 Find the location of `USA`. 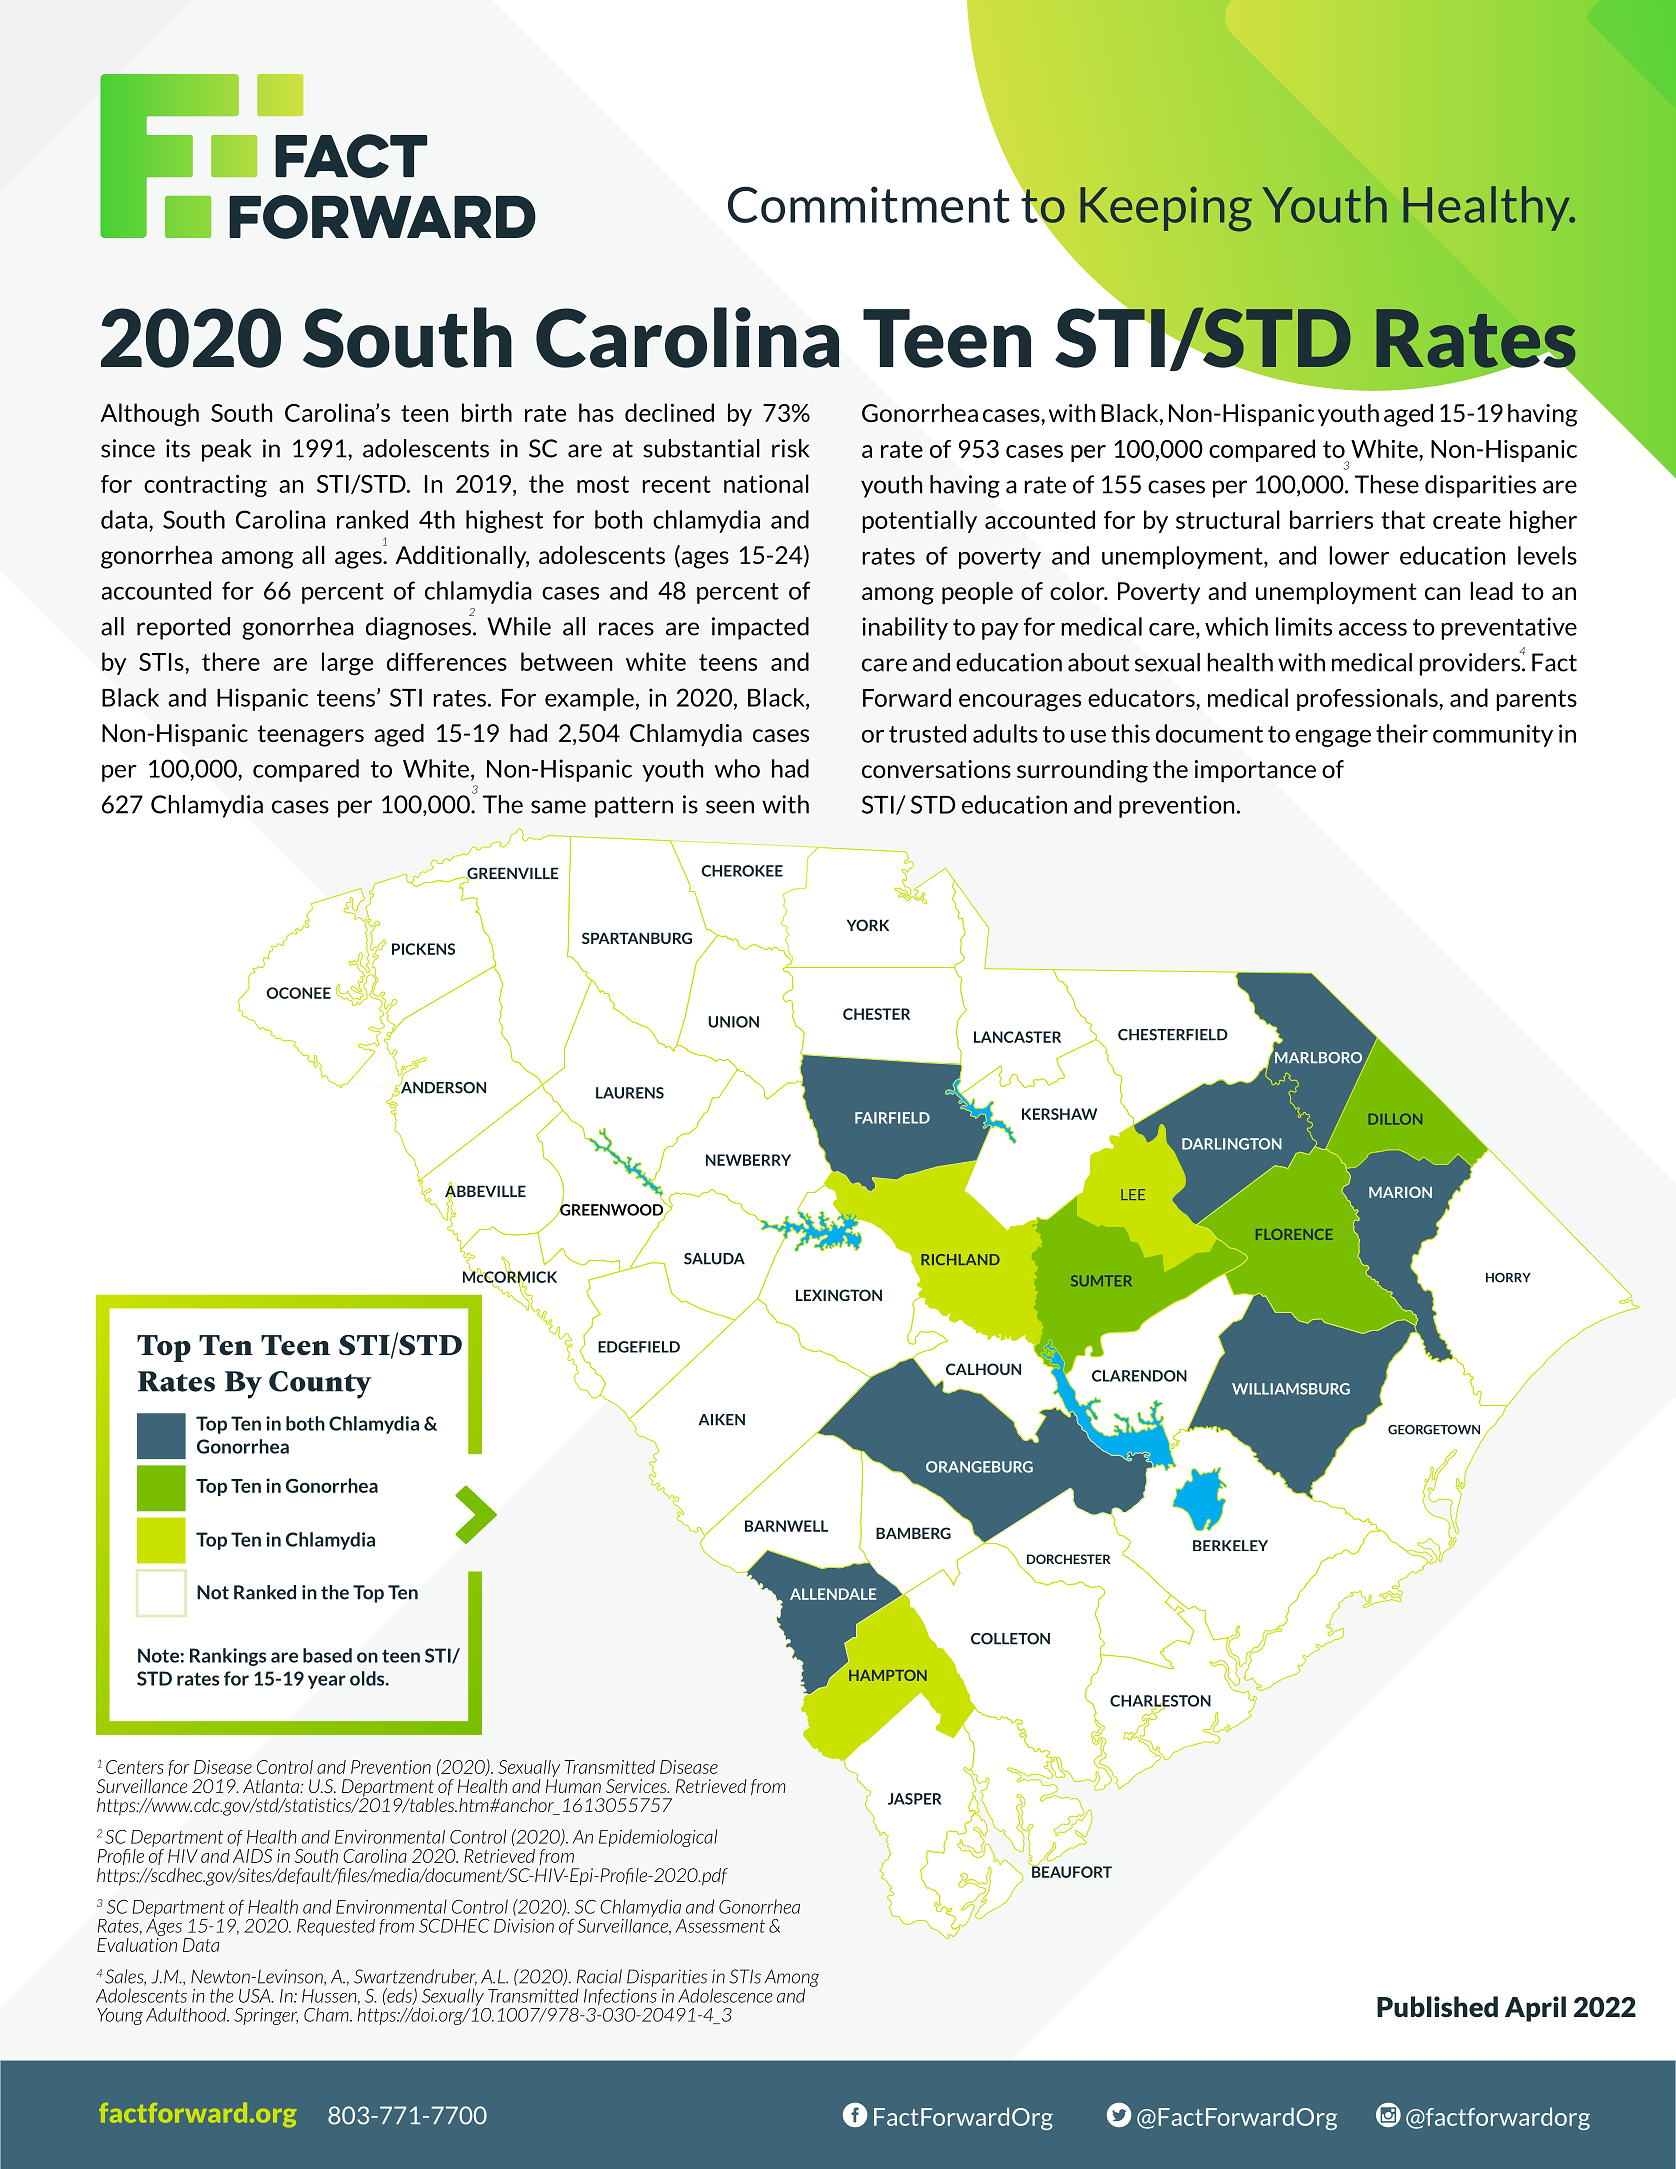

USA is located at coordinates (256, 1996).
